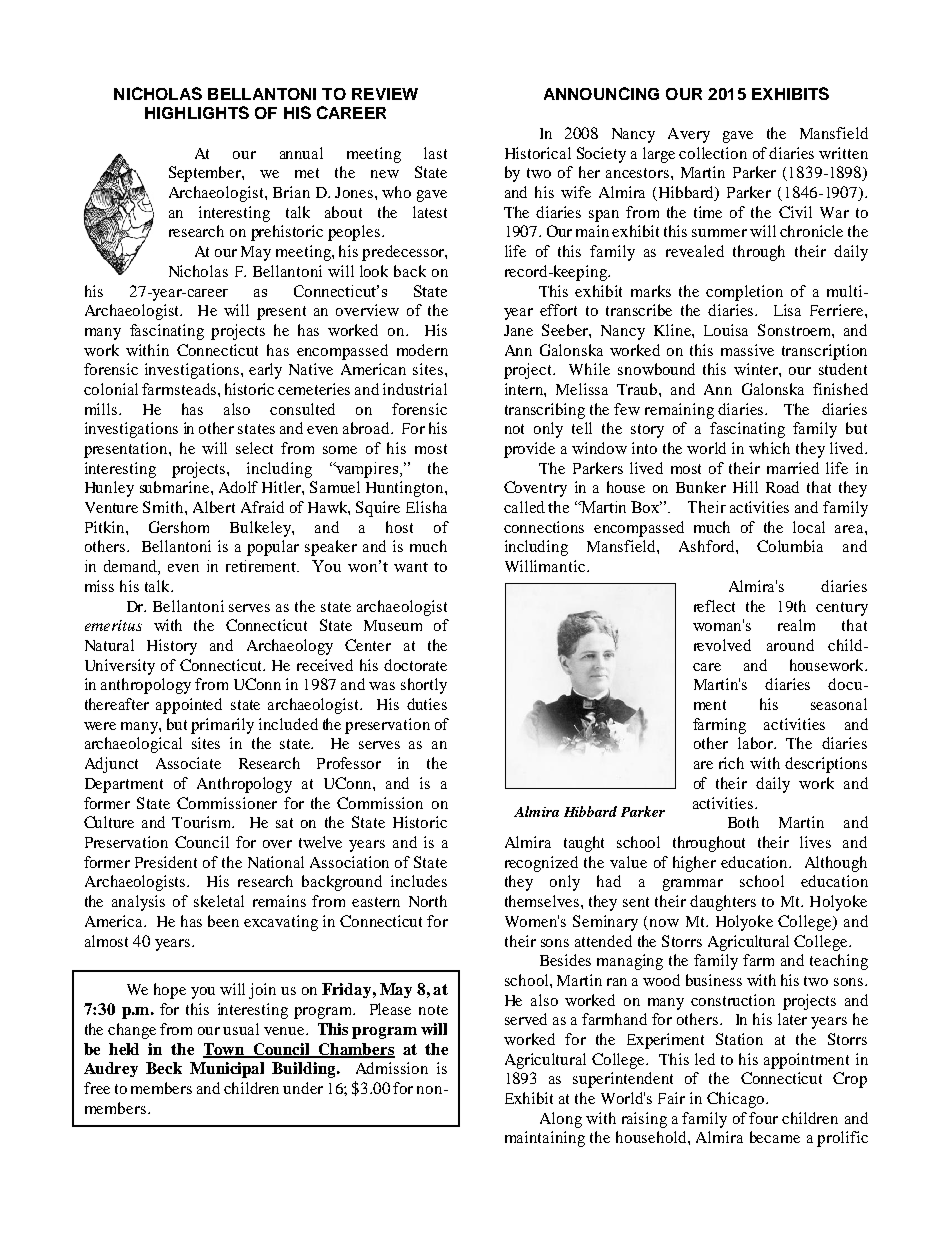  I want to click on emeritus, so click(113, 625).
